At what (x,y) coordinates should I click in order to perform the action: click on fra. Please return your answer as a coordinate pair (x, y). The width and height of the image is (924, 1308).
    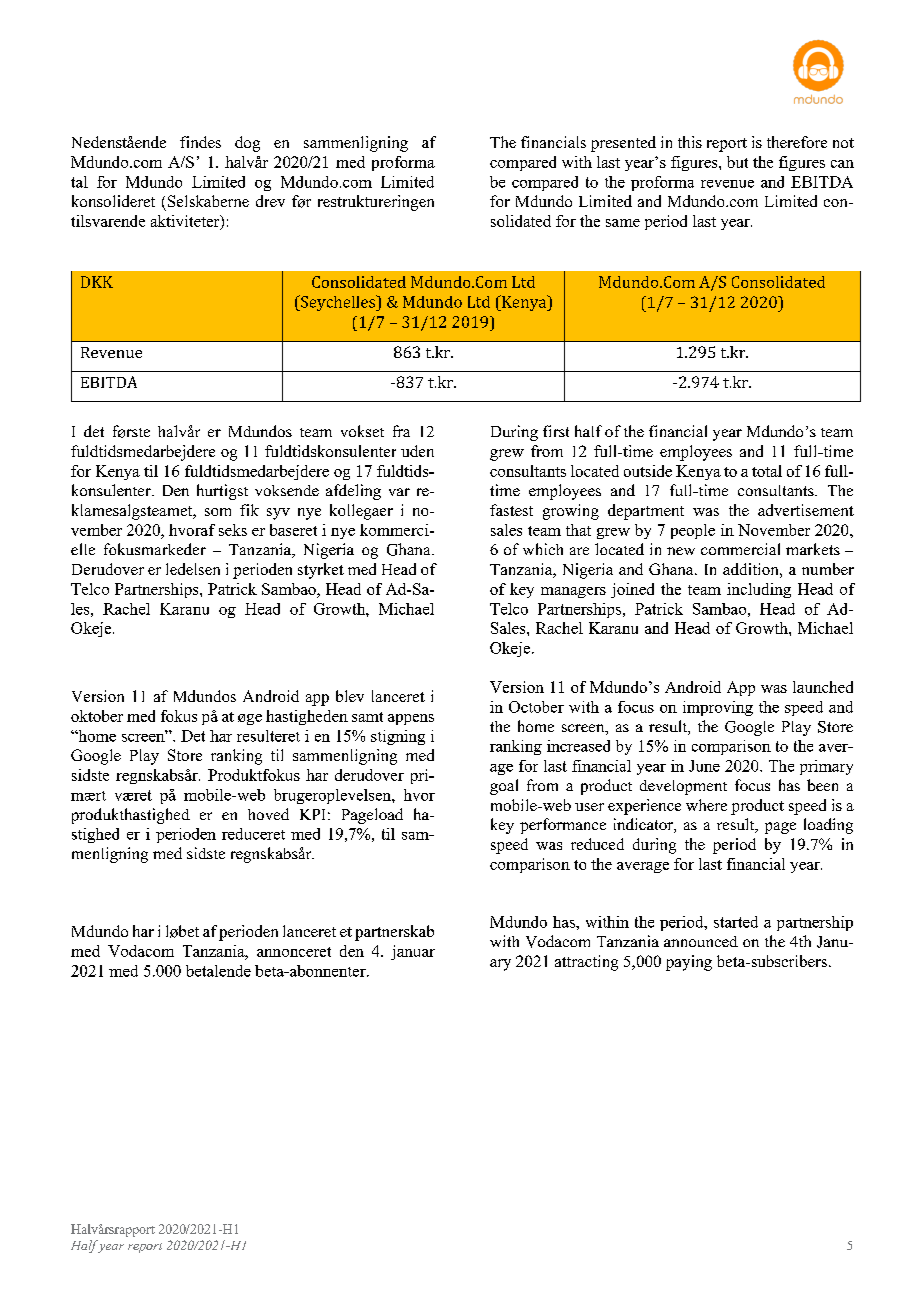
    Looking at the image, I should click on (401, 431).
